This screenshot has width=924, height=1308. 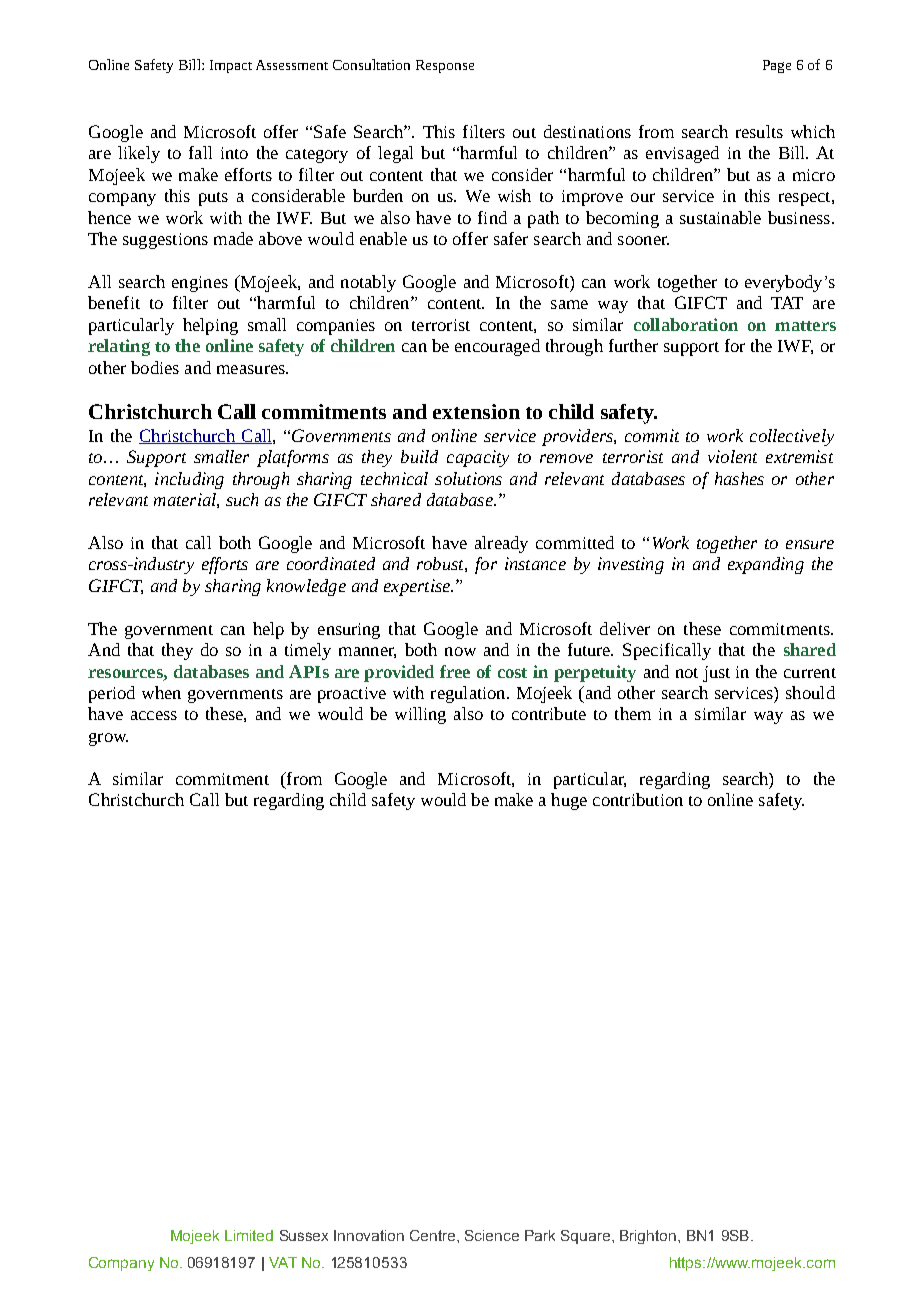 I want to click on extension, so click(x=476, y=411).
